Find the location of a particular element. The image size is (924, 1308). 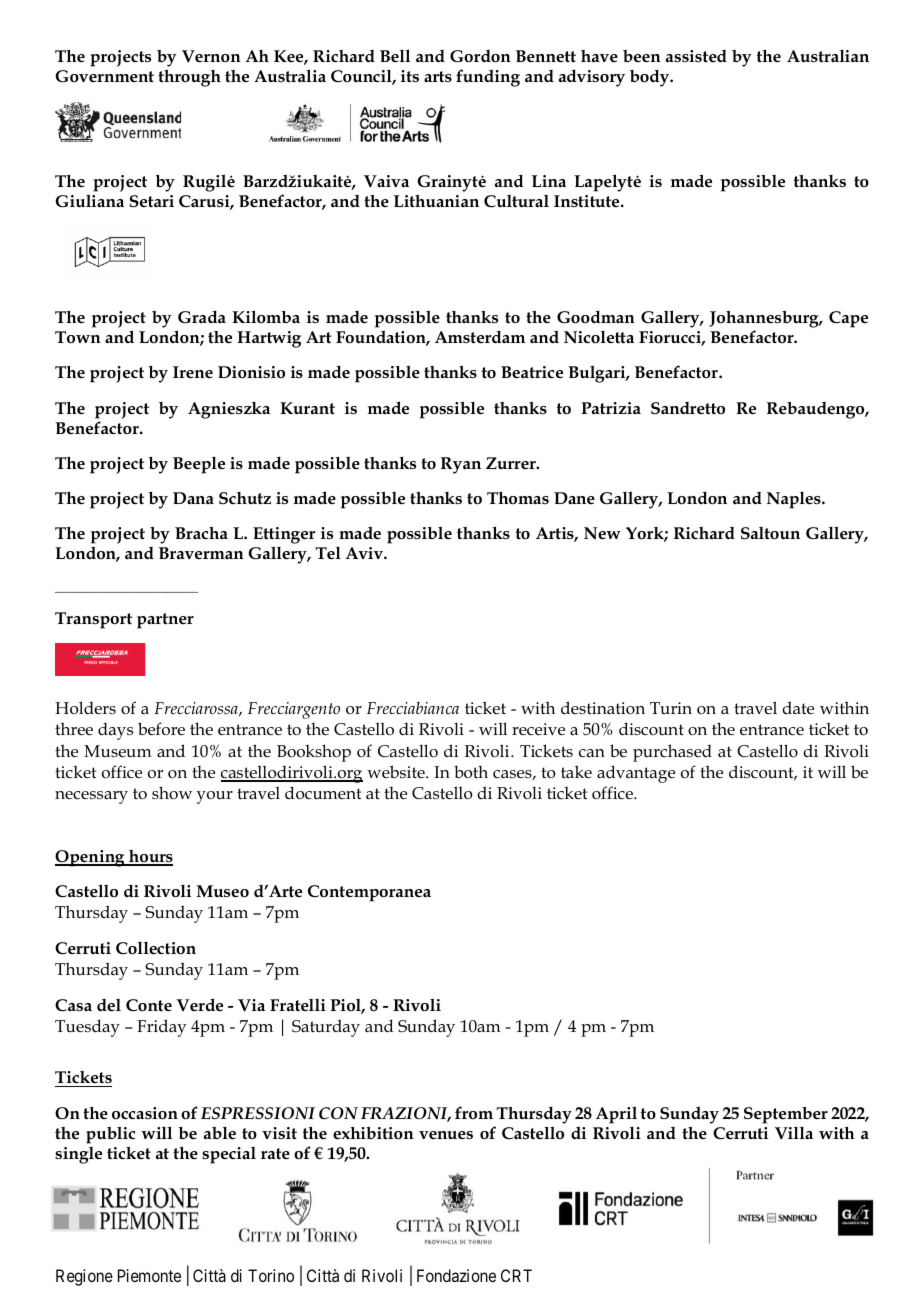

assisted is located at coordinates (696, 56).
